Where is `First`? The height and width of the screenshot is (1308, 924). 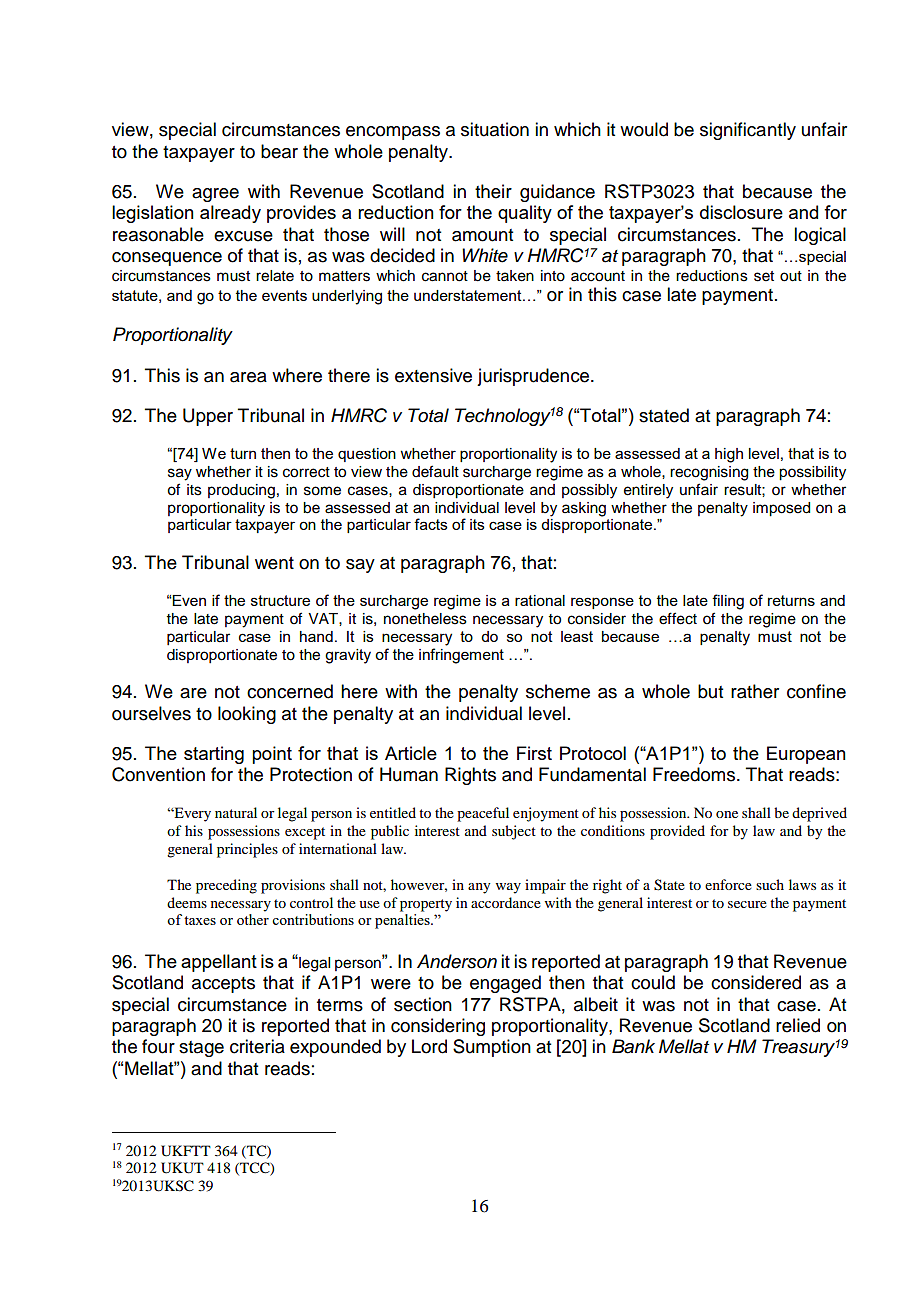
First is located at coordinates (534, 753).
